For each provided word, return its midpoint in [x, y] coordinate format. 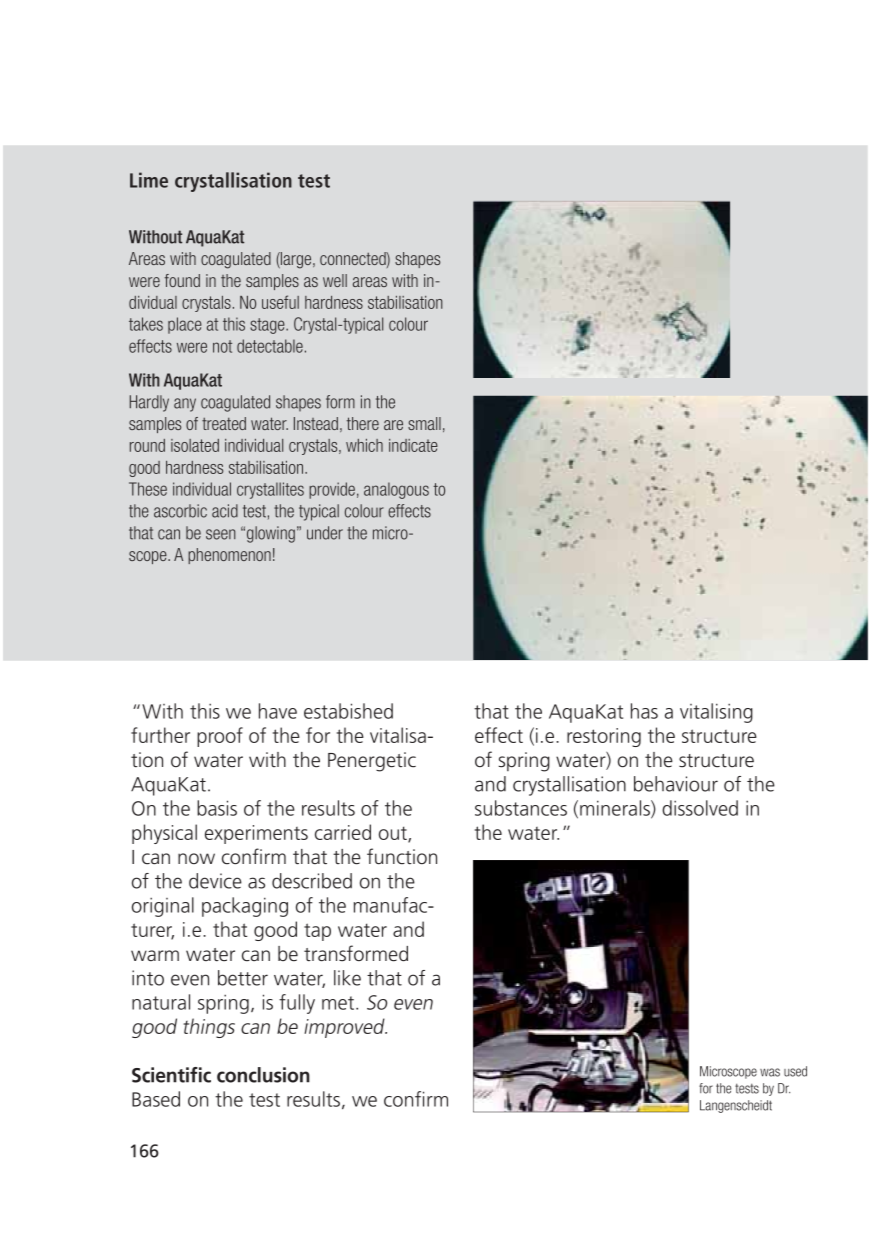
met [339, 1003]
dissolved [700, 808]
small [424, 423]
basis [217, 808]
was [770, 1072]
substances [521, 808]
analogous [396, 490]
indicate [413, 445]
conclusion [263, 1075]
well [335, 280]
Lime [149, 180]
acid [225, 511]
